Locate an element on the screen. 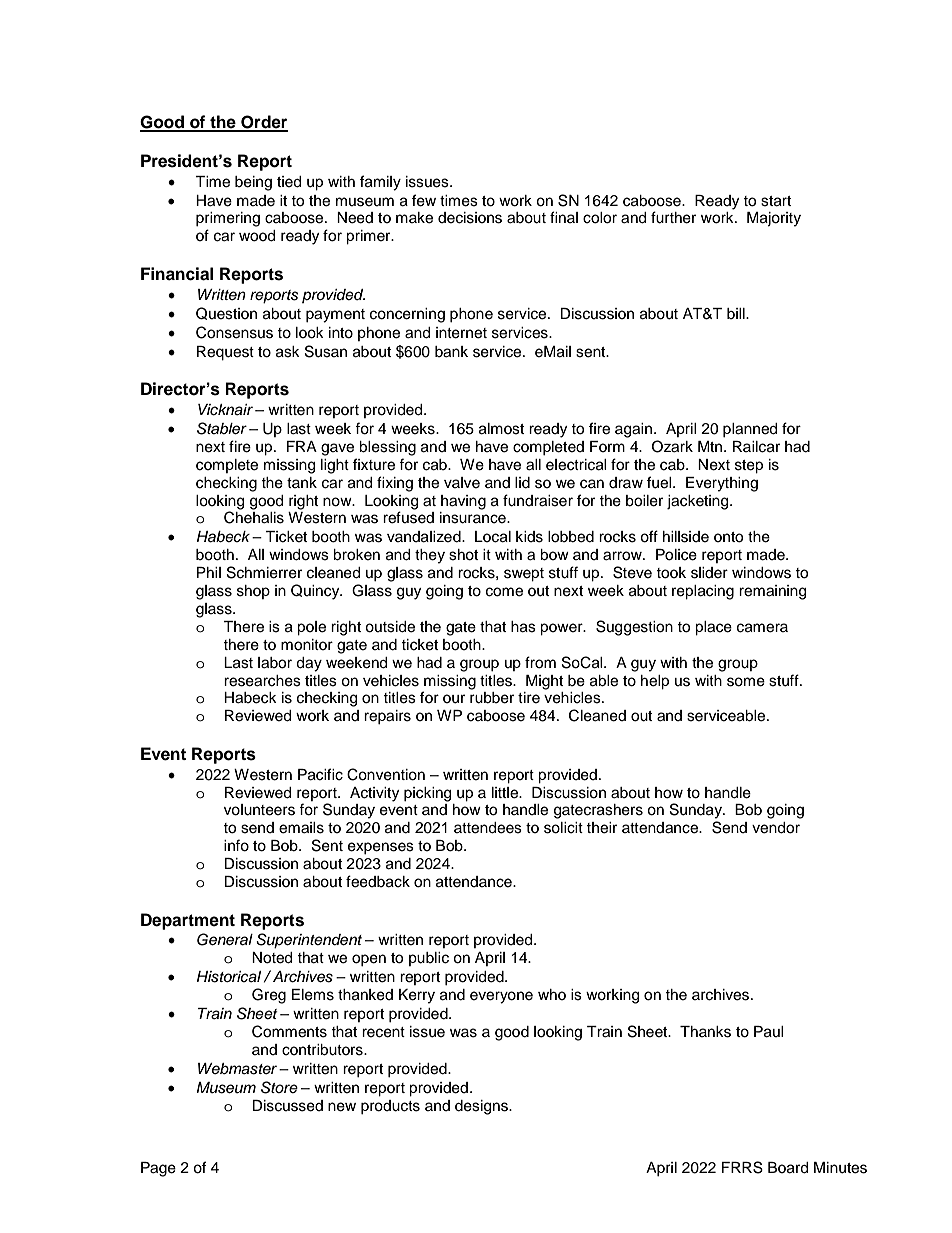 The image size is (952, 1233). decisions is located at coordinates (470, 218).
